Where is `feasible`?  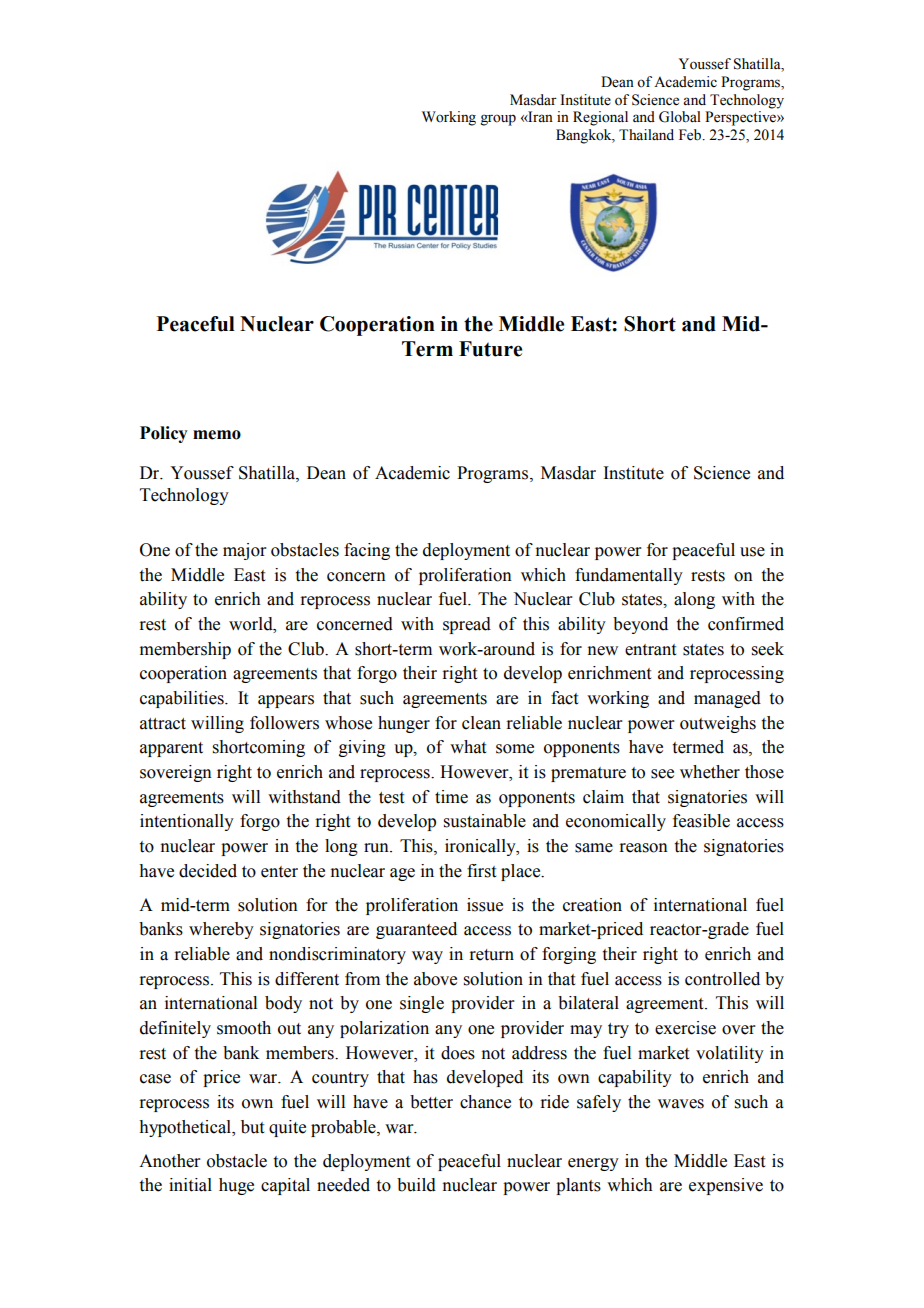 feasible is located at coordinates (701, 821).
